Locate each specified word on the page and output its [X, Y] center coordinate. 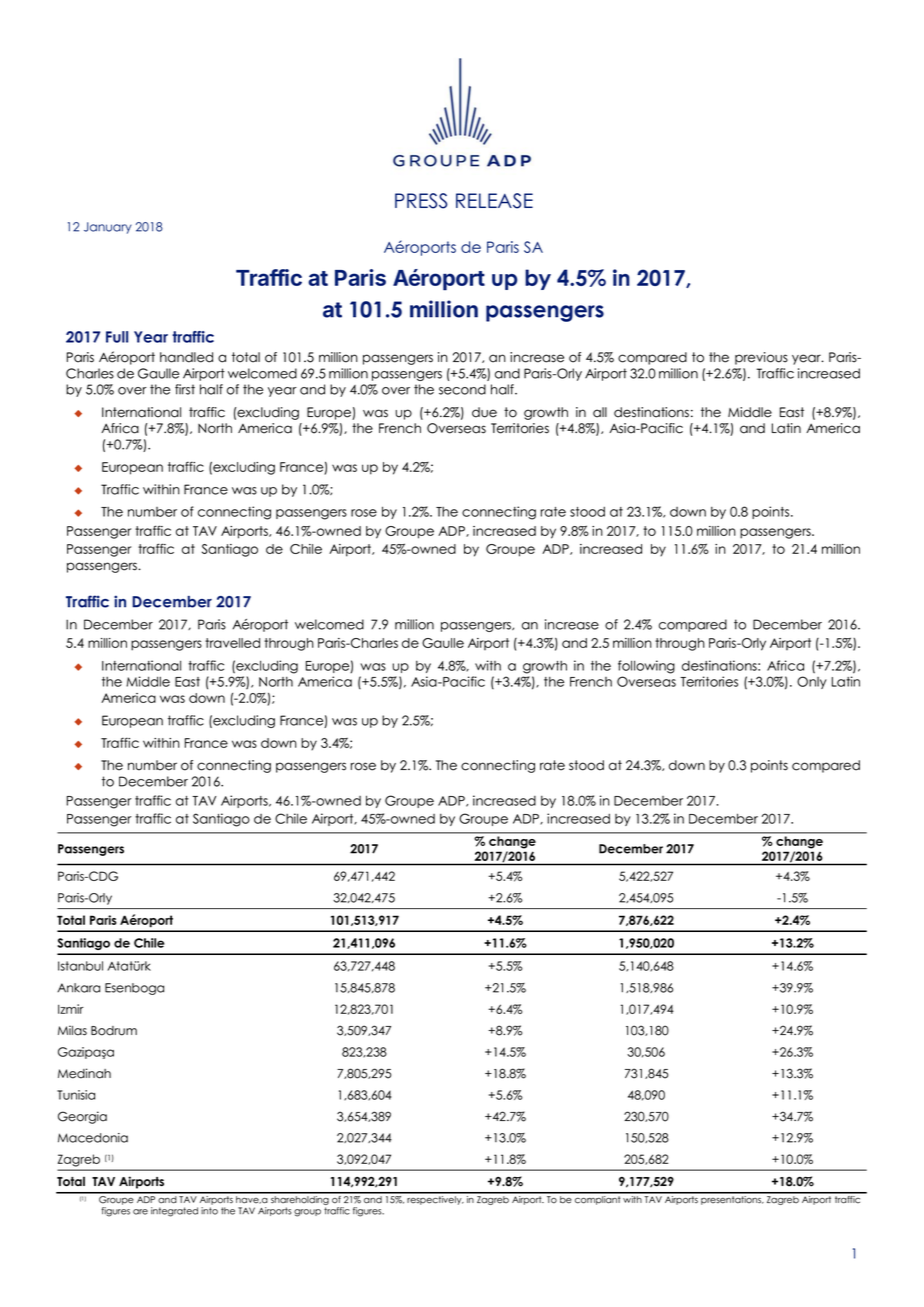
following [646, 667]
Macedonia [93, 1138]
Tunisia [76, 1095]
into [209, 1211]
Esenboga [134, 989]
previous [761, 358]
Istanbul [80, 966]
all [600, 412]
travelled [232, 643]
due [484, 412]
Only [812, 682]
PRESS [421, 201]
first [185, 389]
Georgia [82, 1117]
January [108, 228]
